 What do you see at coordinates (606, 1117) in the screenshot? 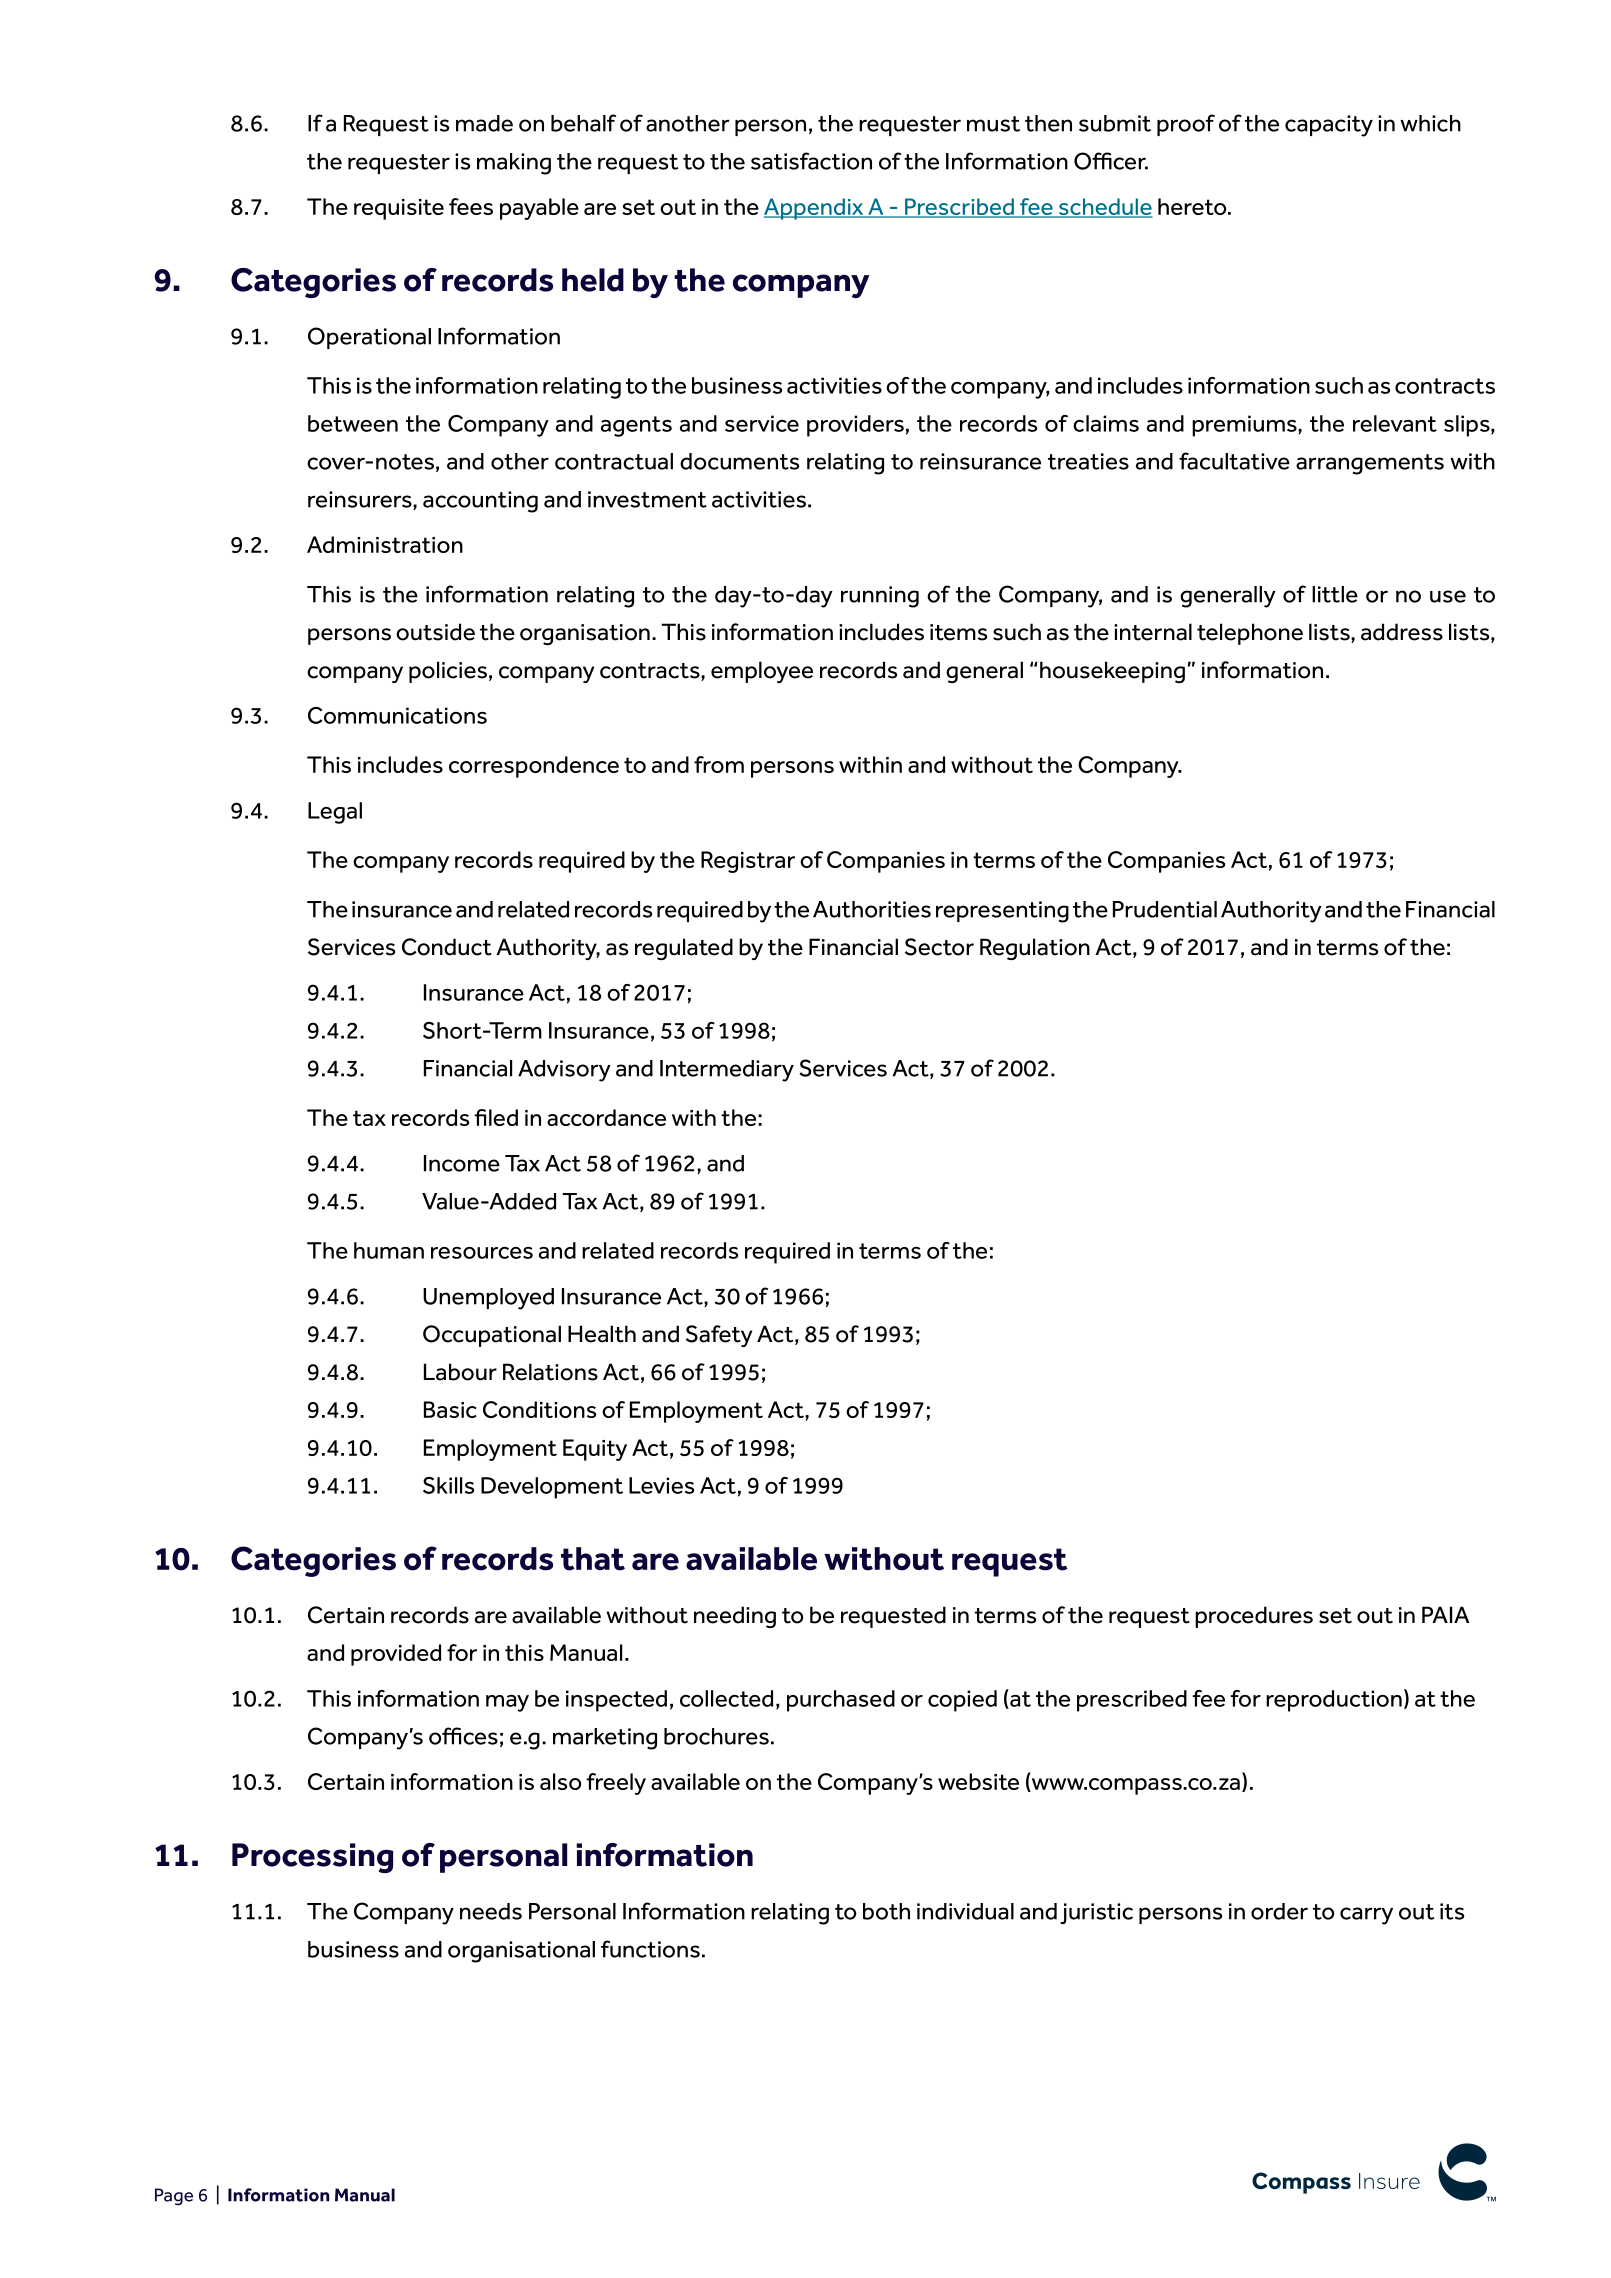
I see `accordance` at bounding box center [606, 1117].
